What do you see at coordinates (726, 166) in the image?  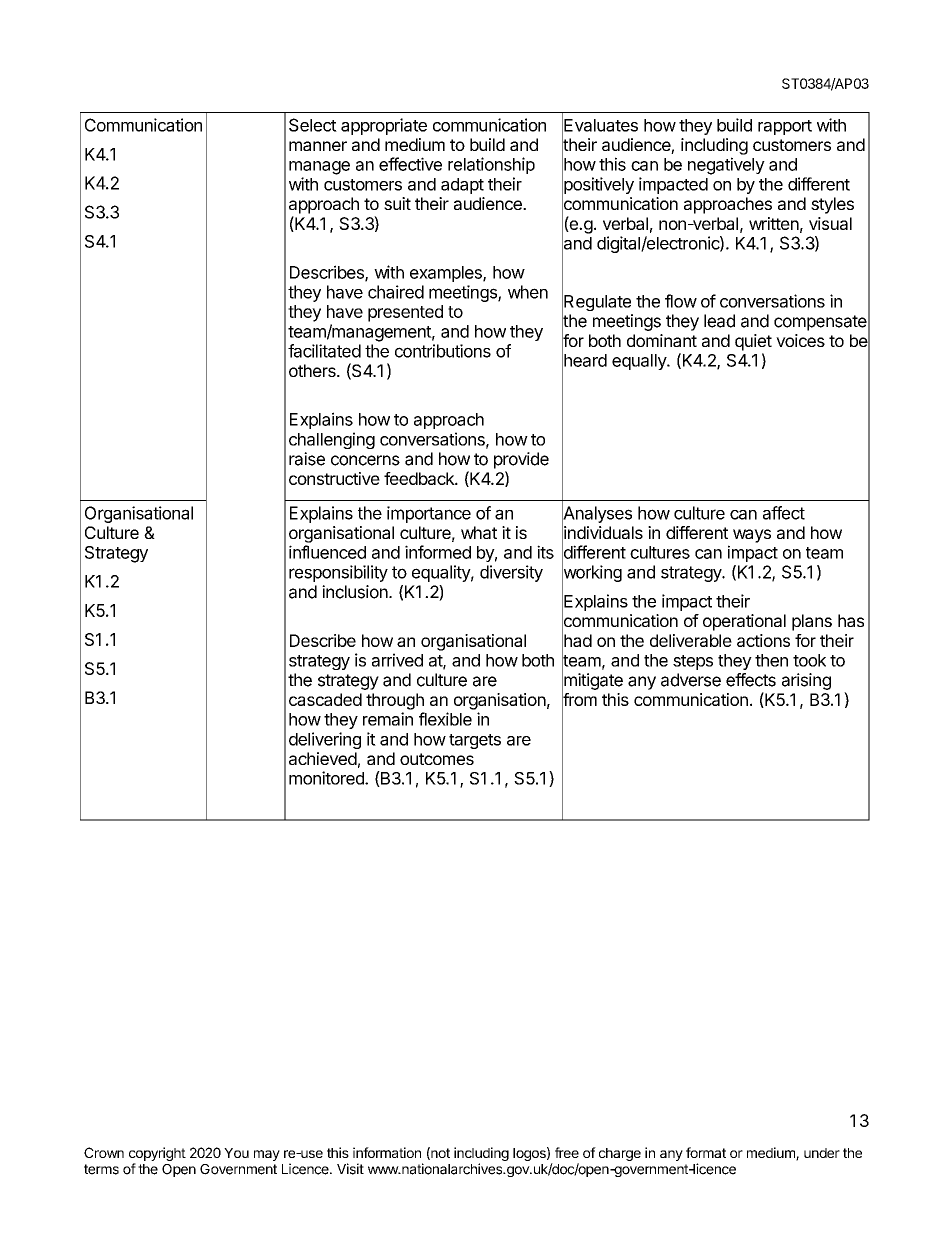 I see `negatively` at bounding box center [726, 166].
